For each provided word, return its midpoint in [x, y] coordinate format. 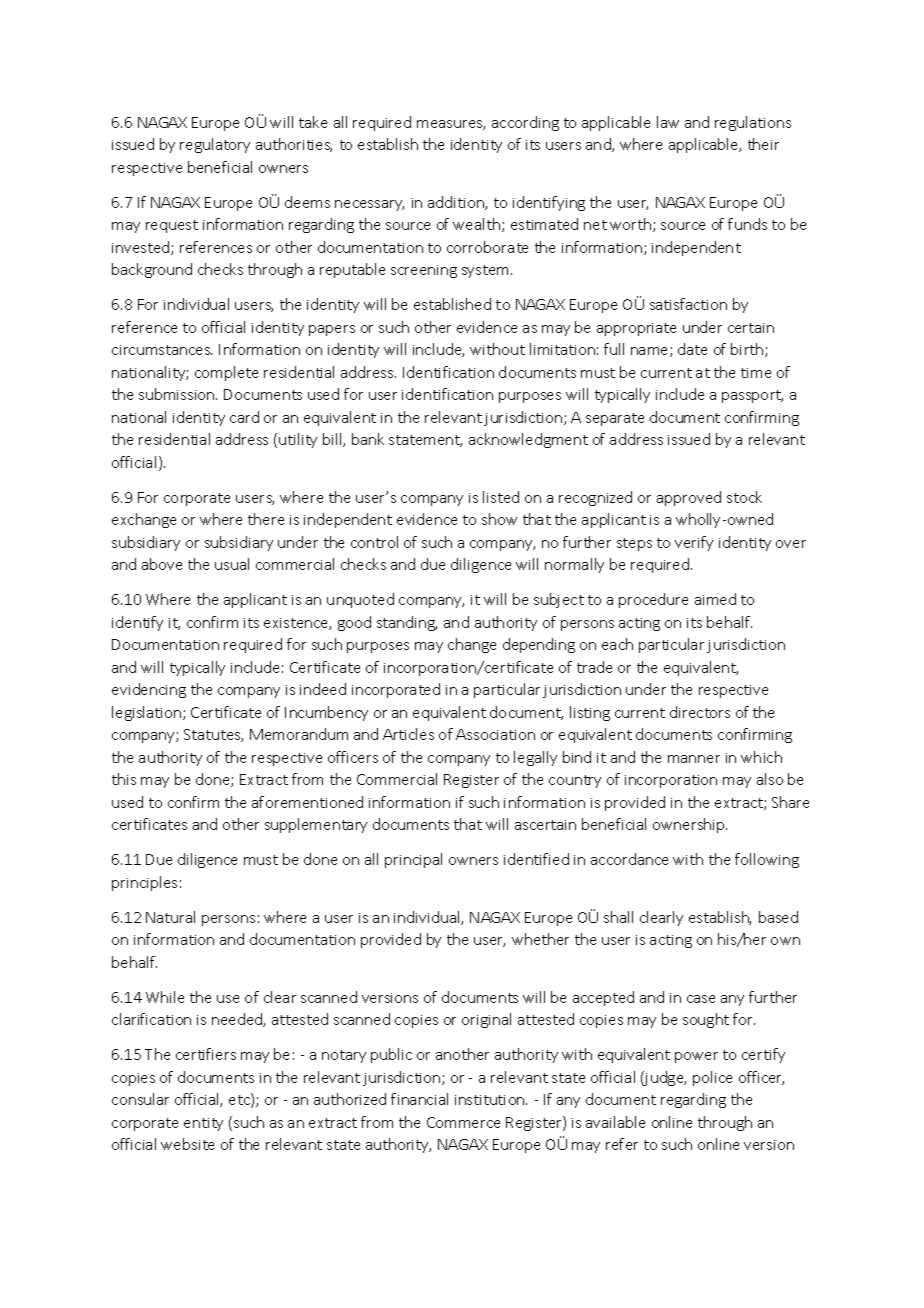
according [525, 123]
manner [694, 759]
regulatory [215, 145]
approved [689, 498]
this [124, 779]
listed [501, 497]
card [244, 417]
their [763, 144]
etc [240, 1101]
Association [495, 734]
